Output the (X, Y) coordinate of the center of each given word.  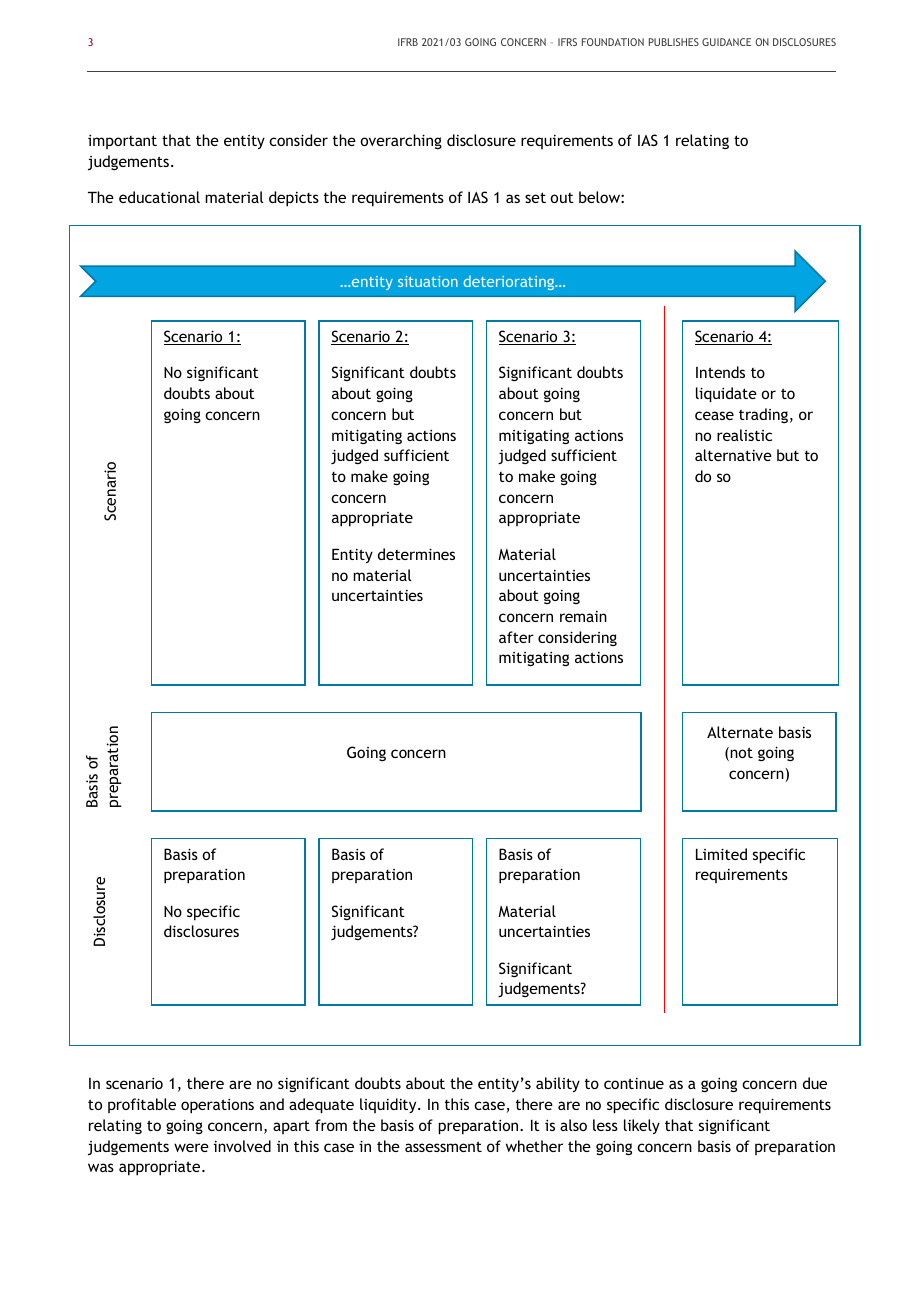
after (516, 637)
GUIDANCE (726, 42)
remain (583, 616)
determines (416, 554)
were (191, 1147)
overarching (401, 141)
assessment (443, 1146)
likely (642, 1126)
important (122, 141)
